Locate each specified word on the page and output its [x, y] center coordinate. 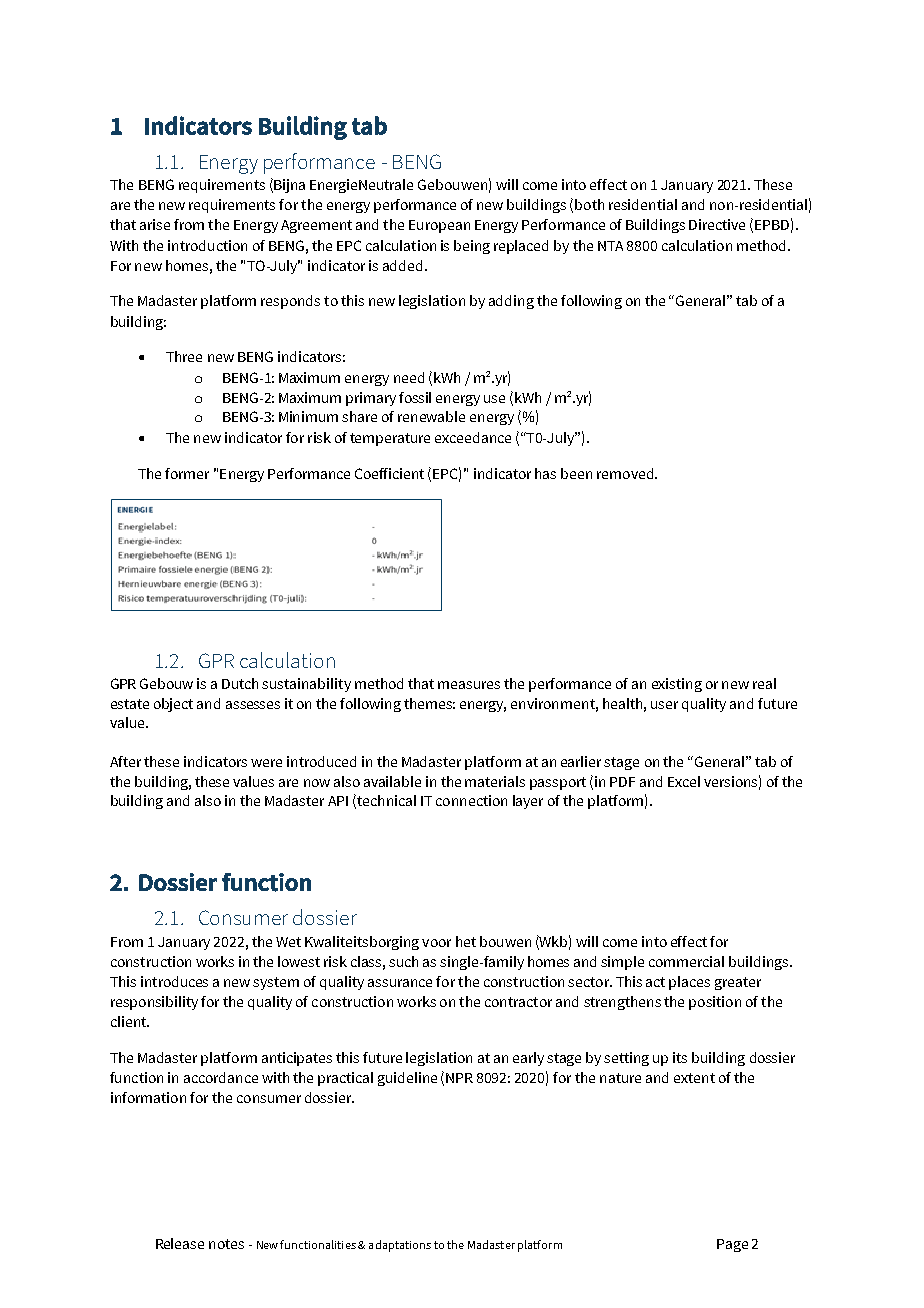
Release [180, 1243]
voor [436, 943]
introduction [207, 245]
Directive [717, 224]
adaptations [400, 1246]
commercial [686, 961]
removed [626, 473]
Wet [288, 942]
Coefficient [389, 473]
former [187, 473]
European [439, 226]
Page [732, 1245]
